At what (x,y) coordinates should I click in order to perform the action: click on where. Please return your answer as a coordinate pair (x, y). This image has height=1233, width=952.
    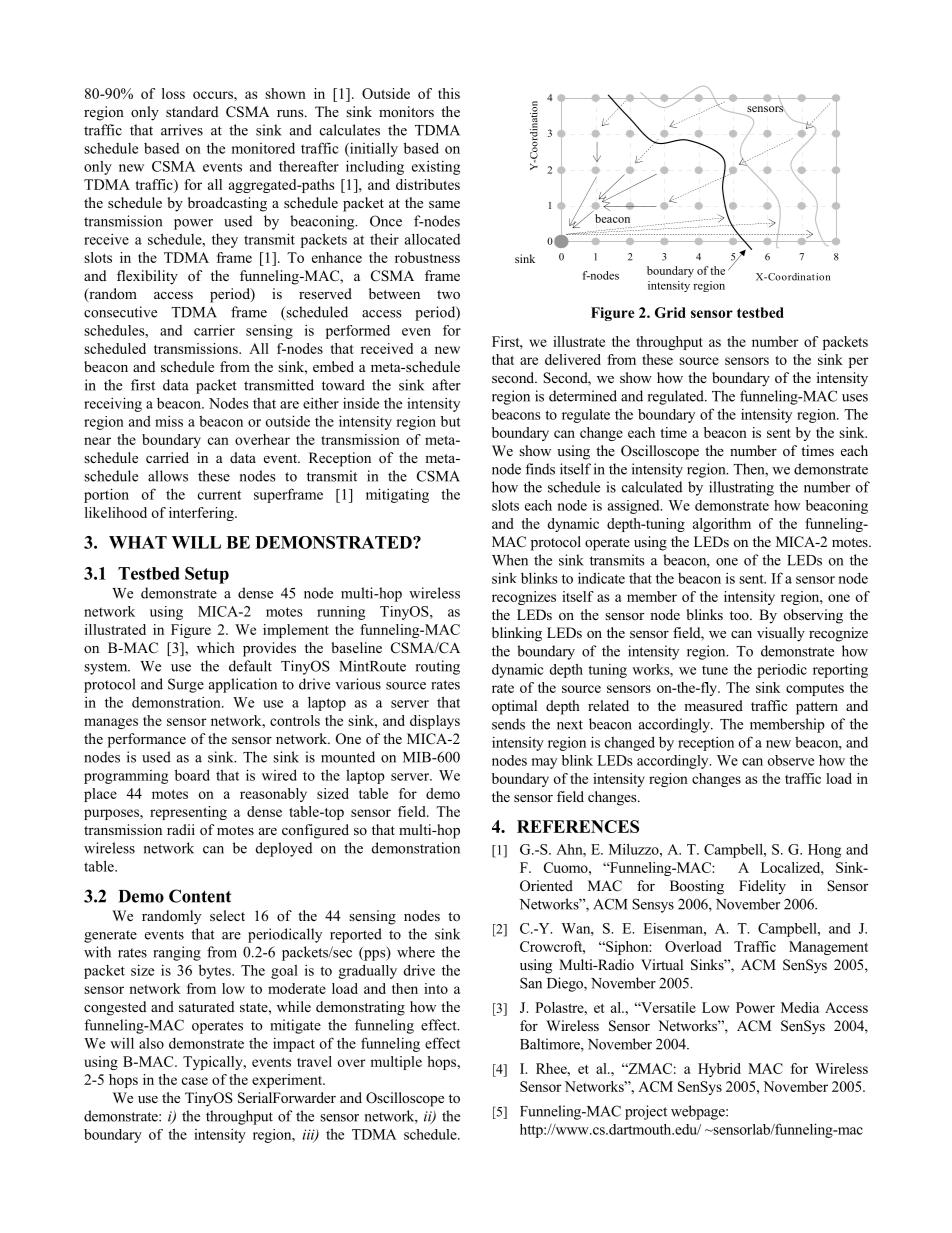
    Looking at the image, I should click on (416, 952).
